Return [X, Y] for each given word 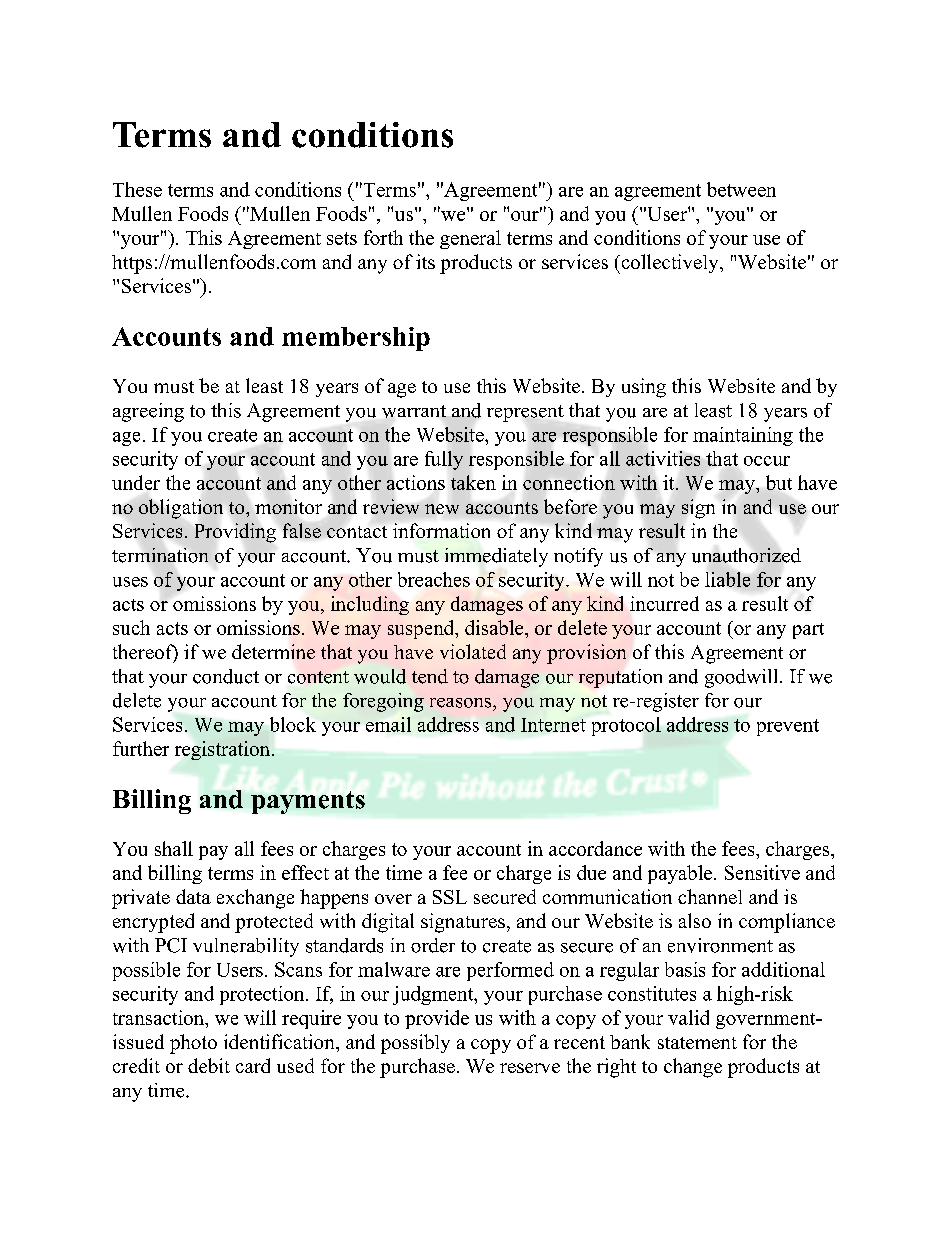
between [741, 189]
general [470, 239]
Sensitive [762, 872]
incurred [664, 603]
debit [209, 1065]
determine [273, 651]
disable [495, 627]
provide [437, 1019]
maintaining [743, 436]
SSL [450, 897]
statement [697, 1043]
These [137, 189]
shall [174, 848]
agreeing [148, 412]
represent [525, 413]
